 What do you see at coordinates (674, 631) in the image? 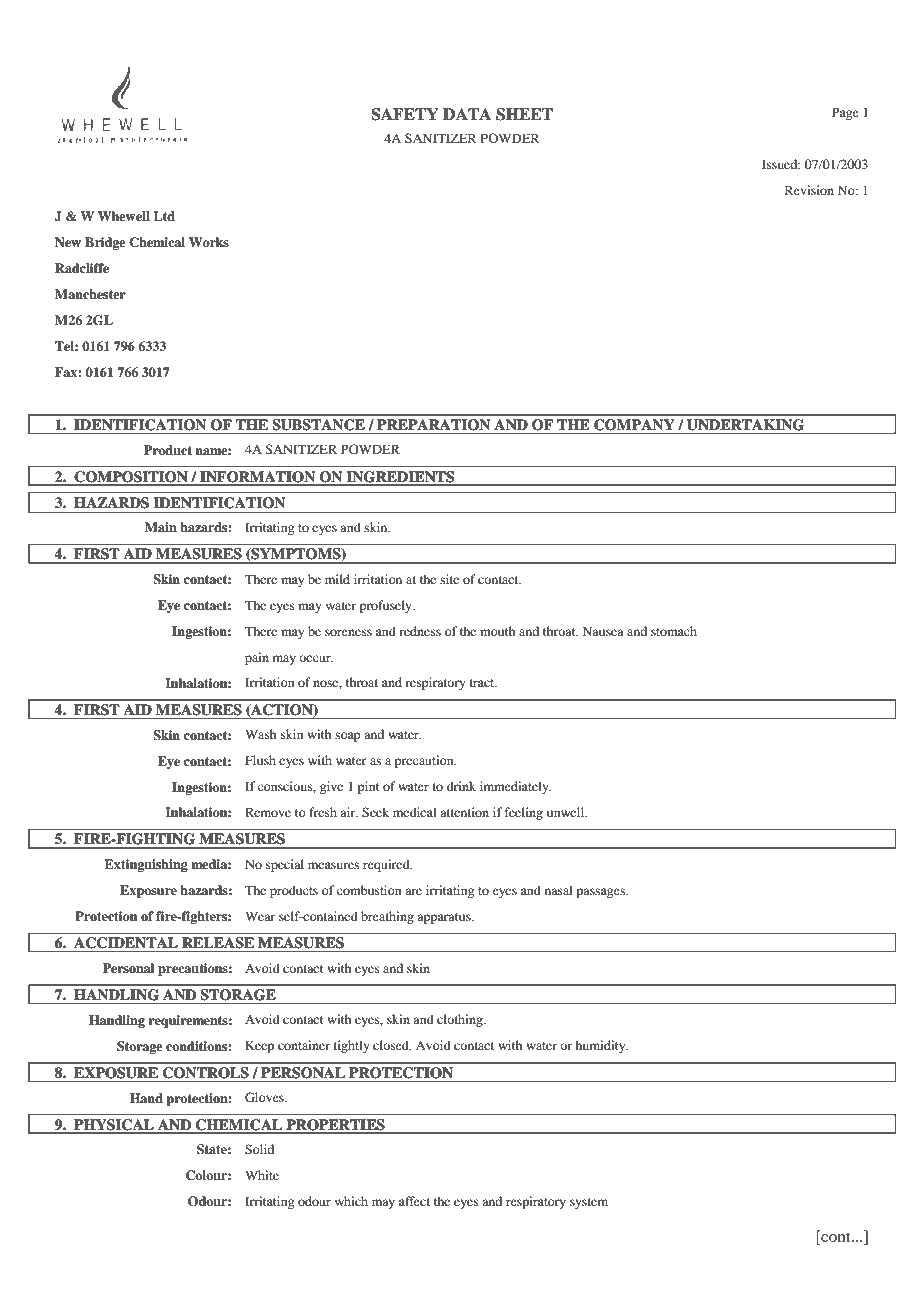
I see `stomach` at bounding box center [674, 631].
